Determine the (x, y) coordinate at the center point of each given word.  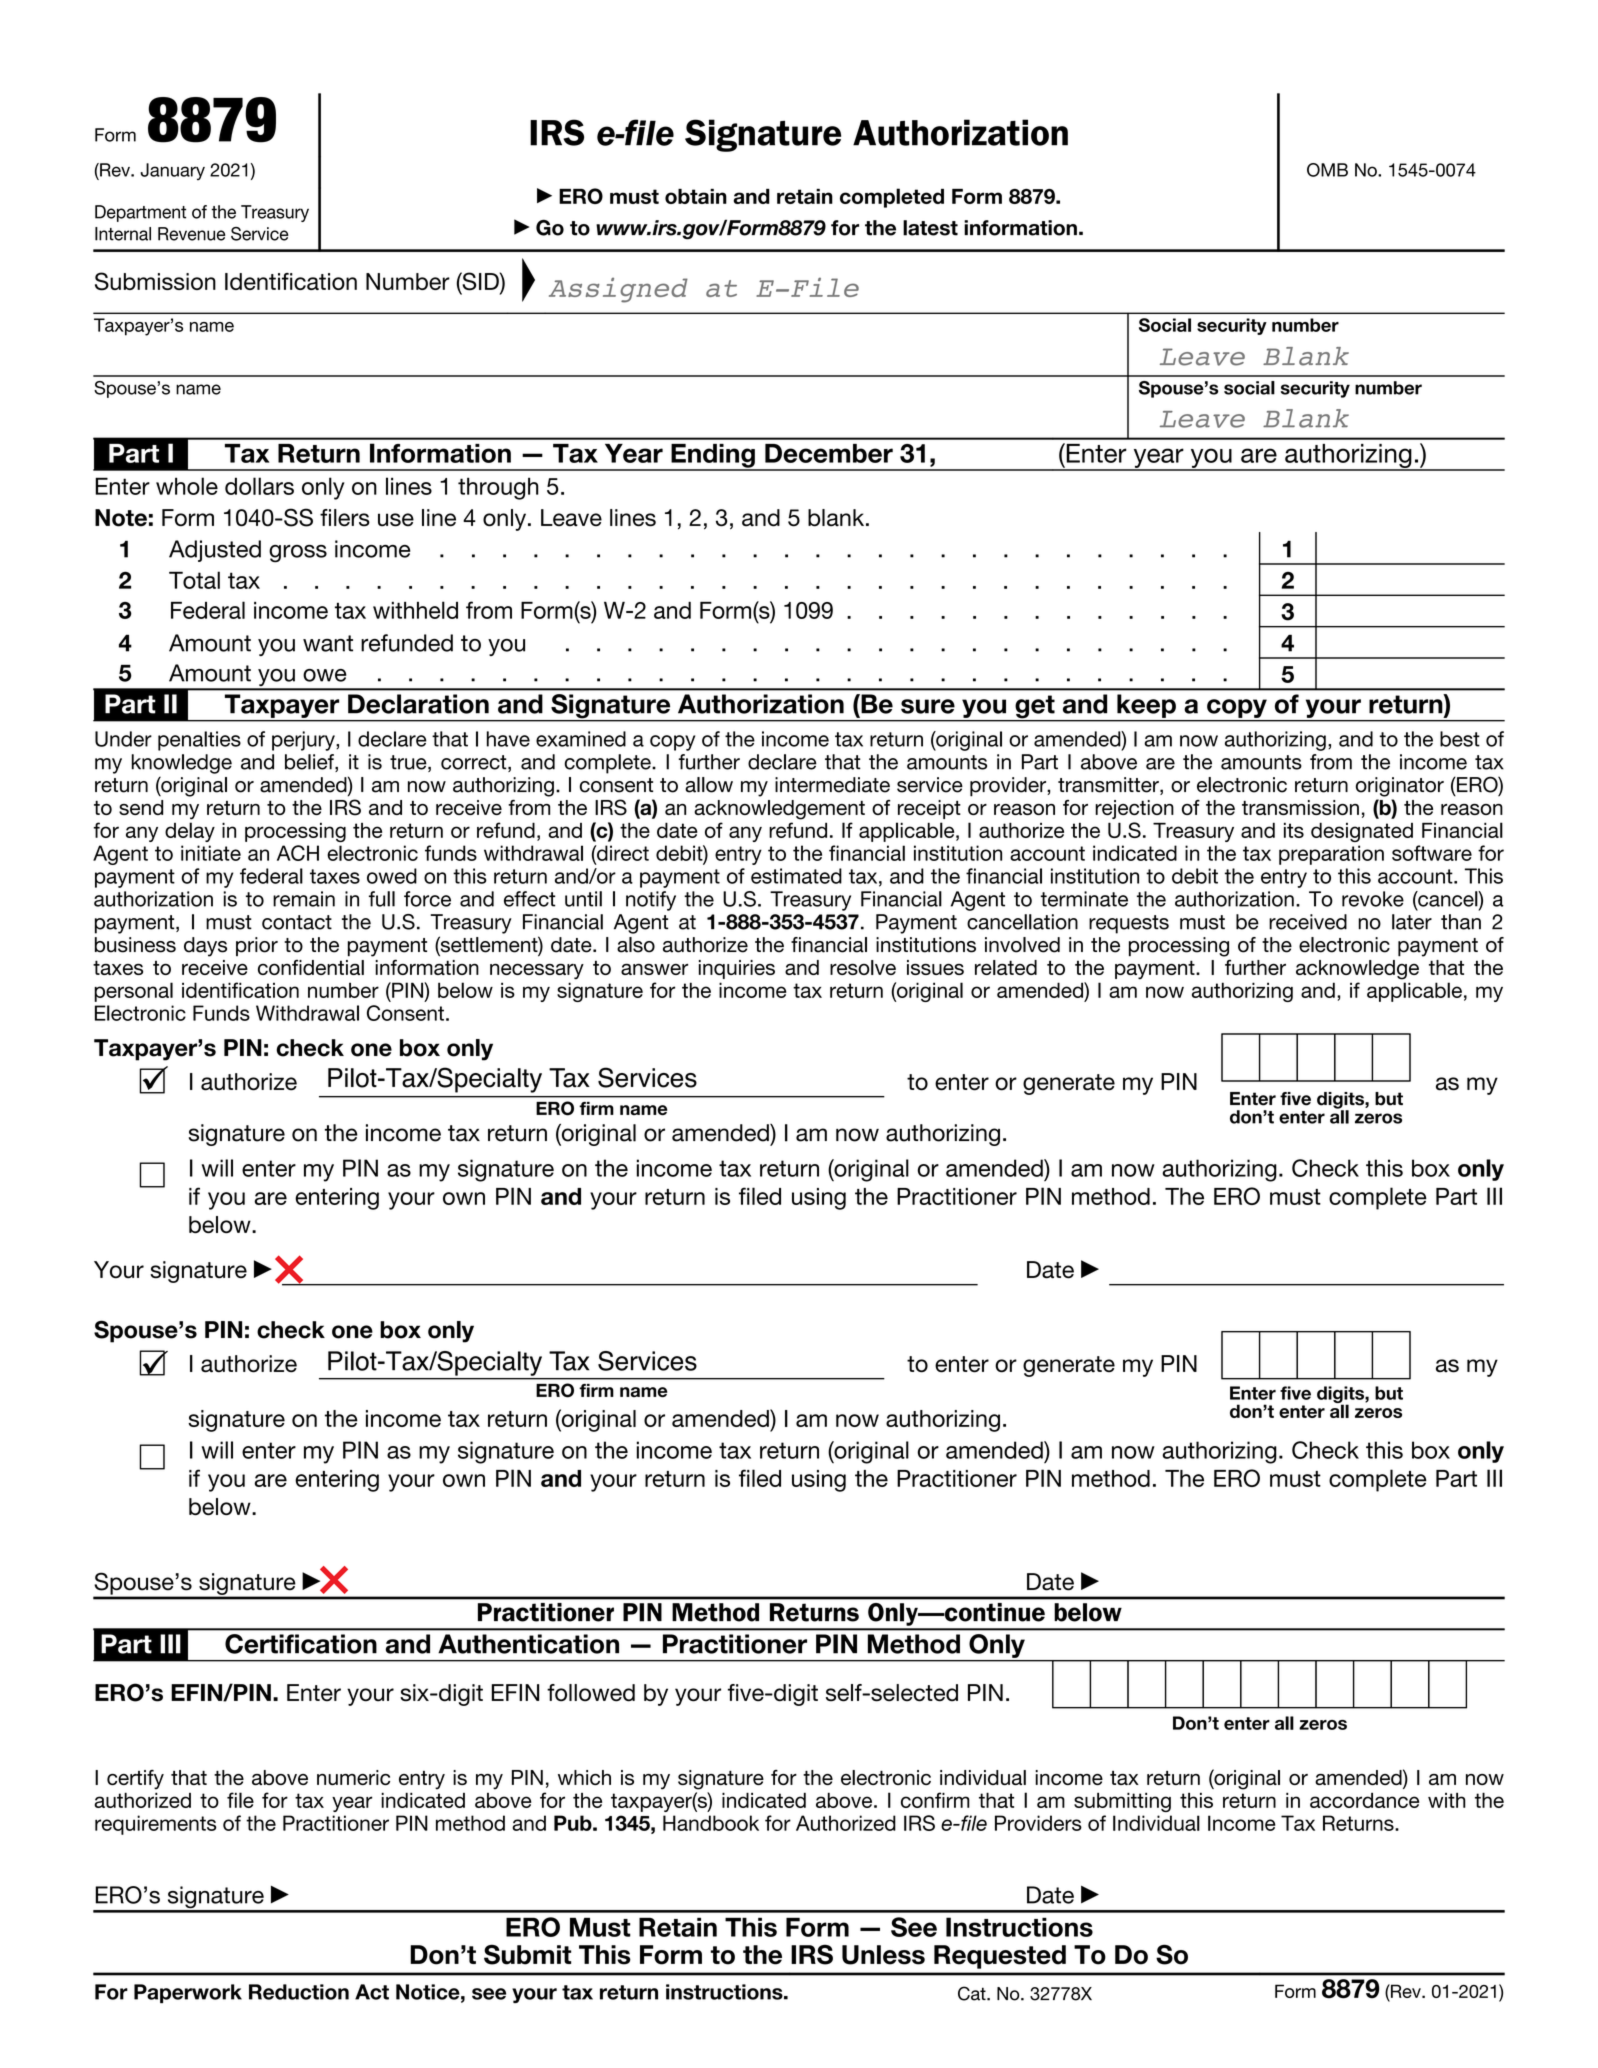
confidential (311, 967)
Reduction (299, 1992)
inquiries (737, 969)
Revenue (192, 234)
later (1412, 922)
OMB (1327, 170)
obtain (696, 196)
